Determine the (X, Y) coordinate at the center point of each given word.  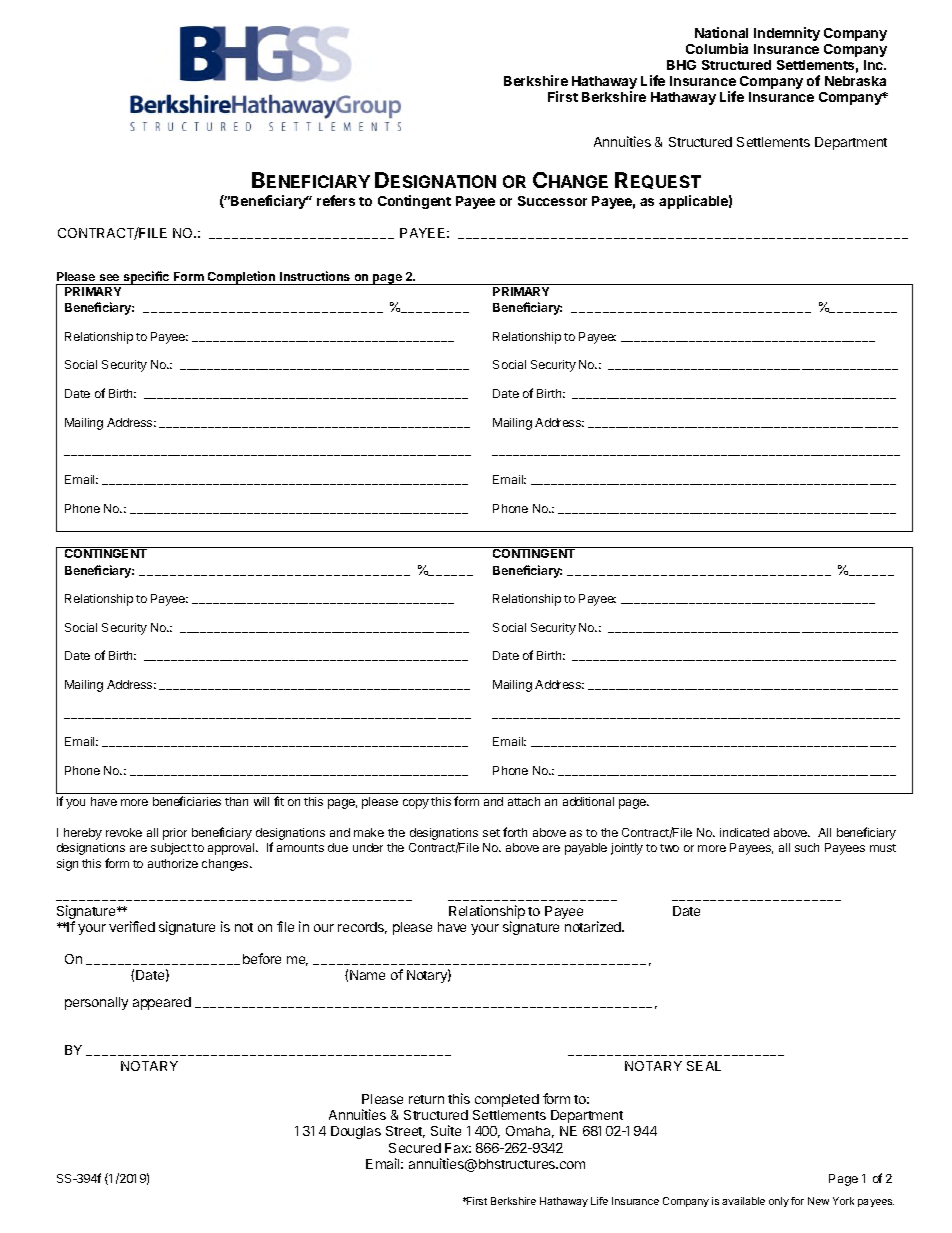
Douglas (356, 1132)
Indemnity (787, 34)
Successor (552, 201)
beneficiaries (187, 801)
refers (336, 200)
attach (524, 801)
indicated (744, 832)
